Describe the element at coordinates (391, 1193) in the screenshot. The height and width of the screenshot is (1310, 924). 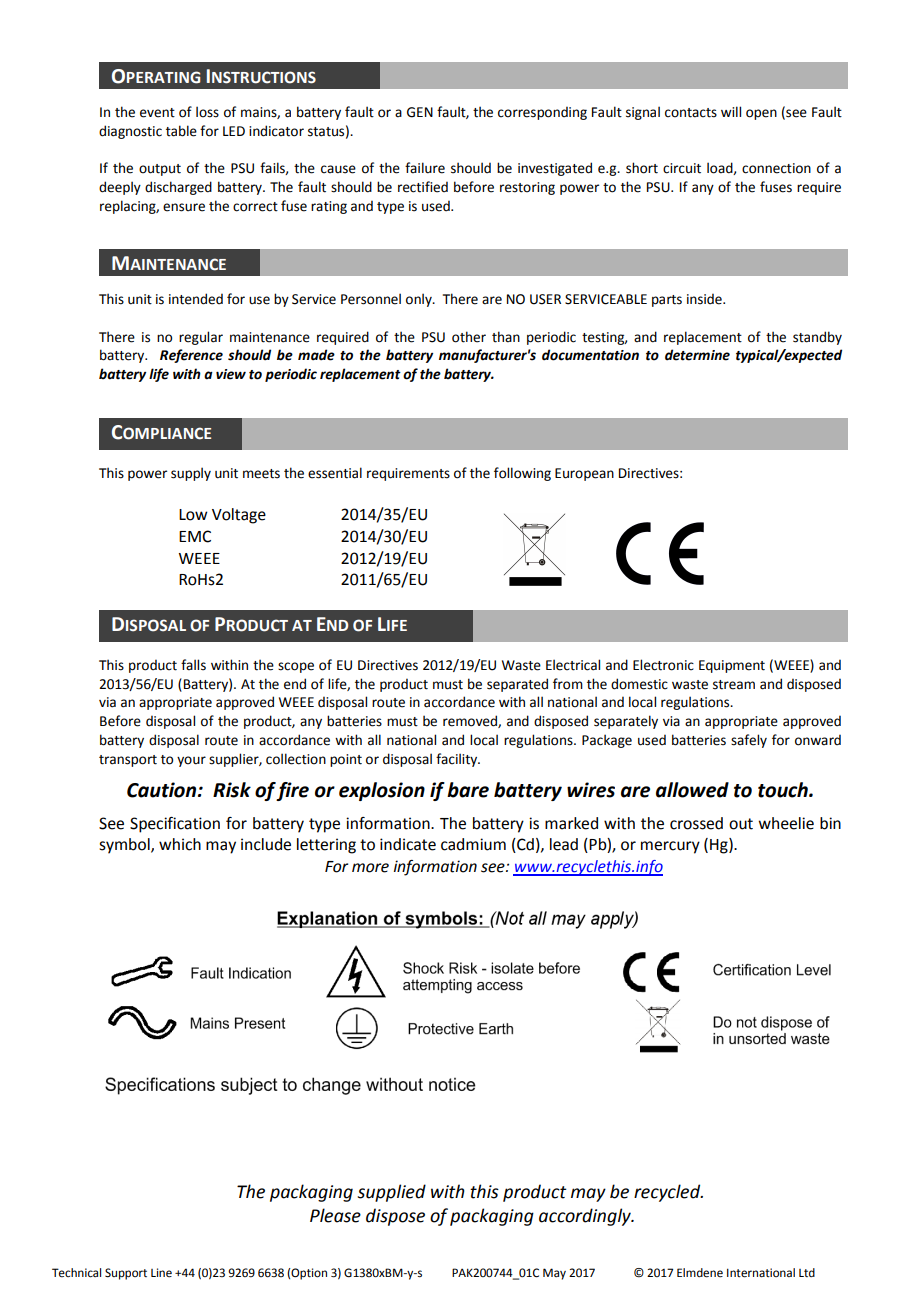
I see `supplied` at that location.
